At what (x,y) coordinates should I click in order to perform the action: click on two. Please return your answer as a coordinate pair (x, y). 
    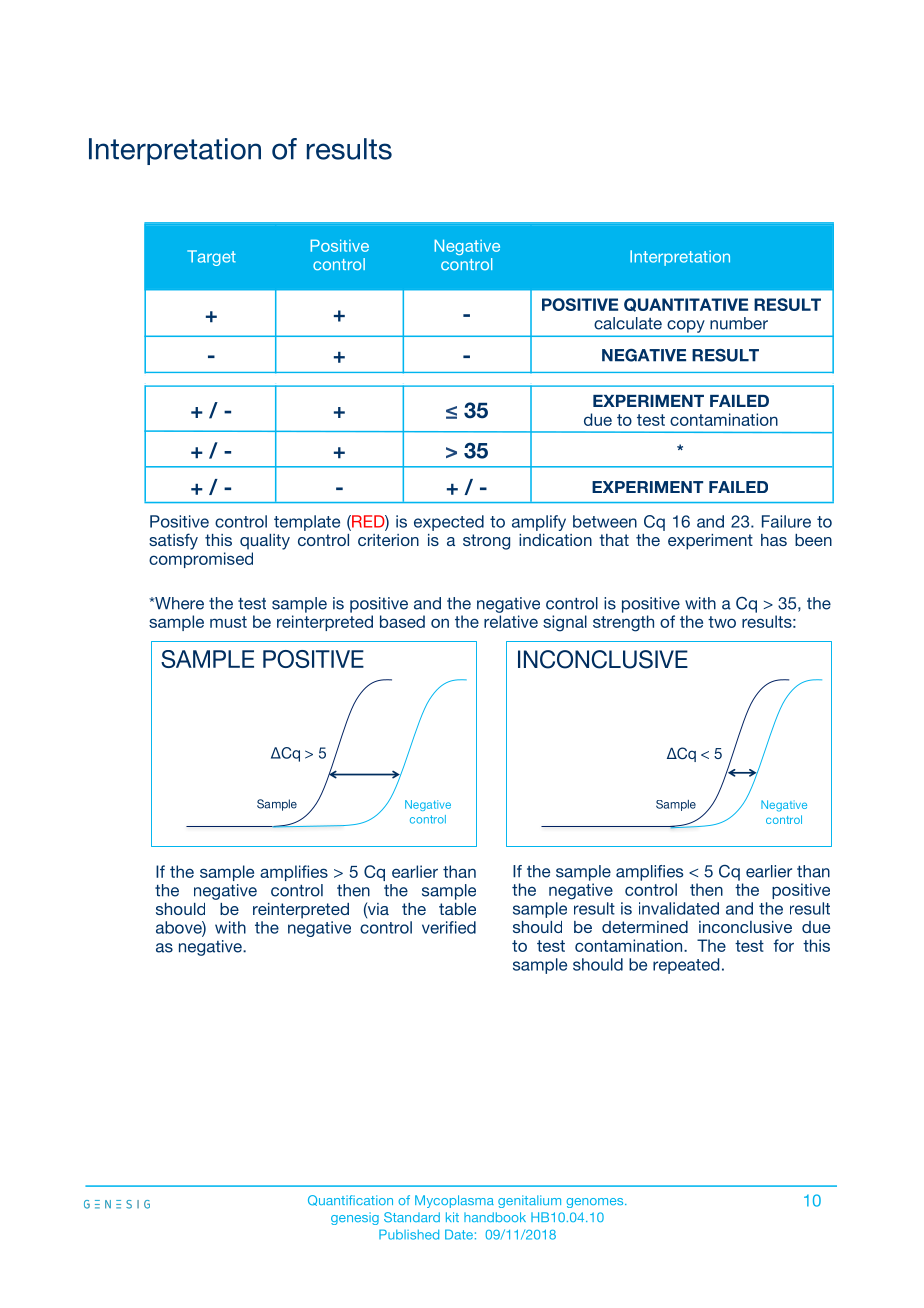
    Looking at the image, I should click on (722, 622).
